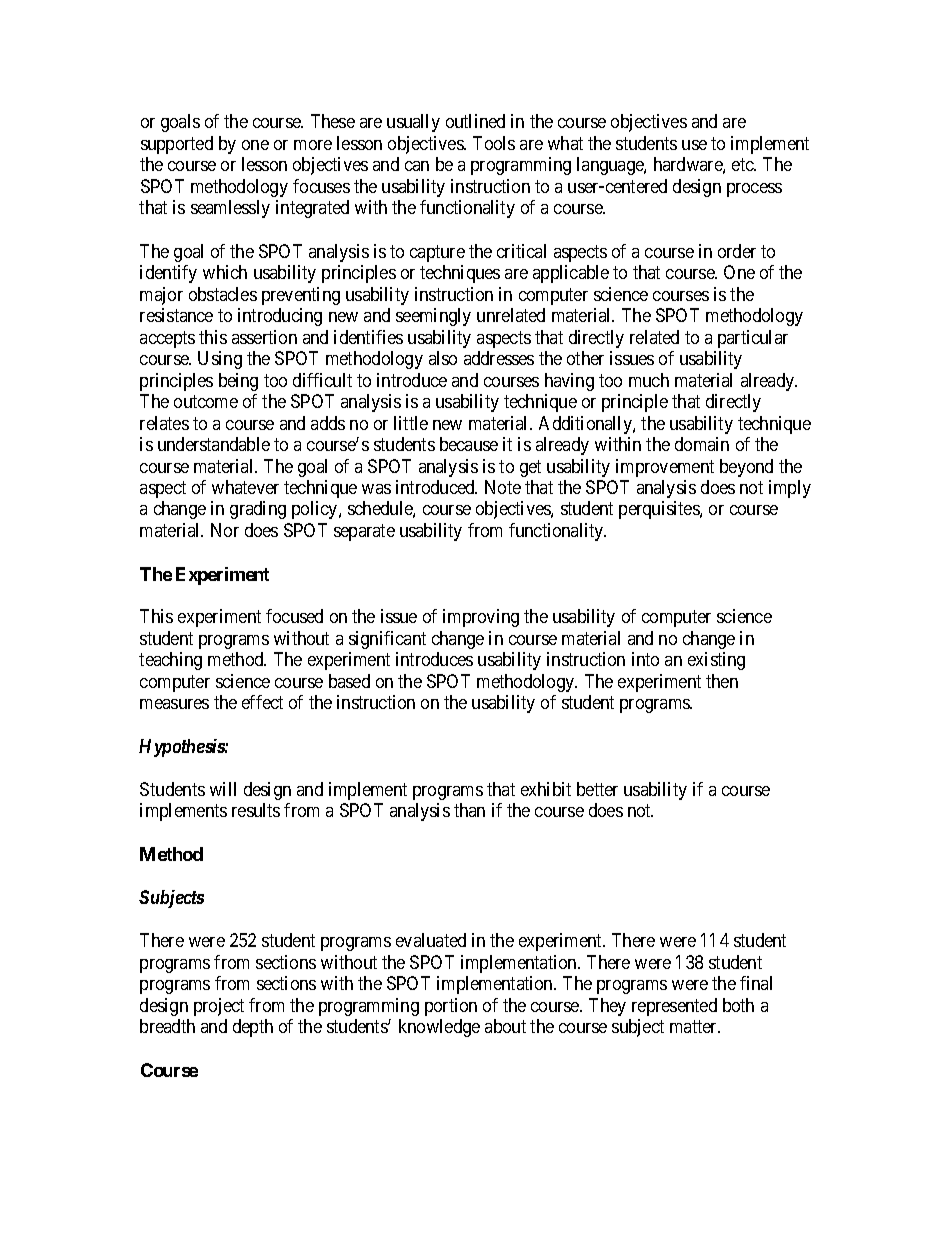 The width and height of the image is (952, 1233). Describe the element at coordinates (494, 143) in the image. I see `Tools` at that location.
